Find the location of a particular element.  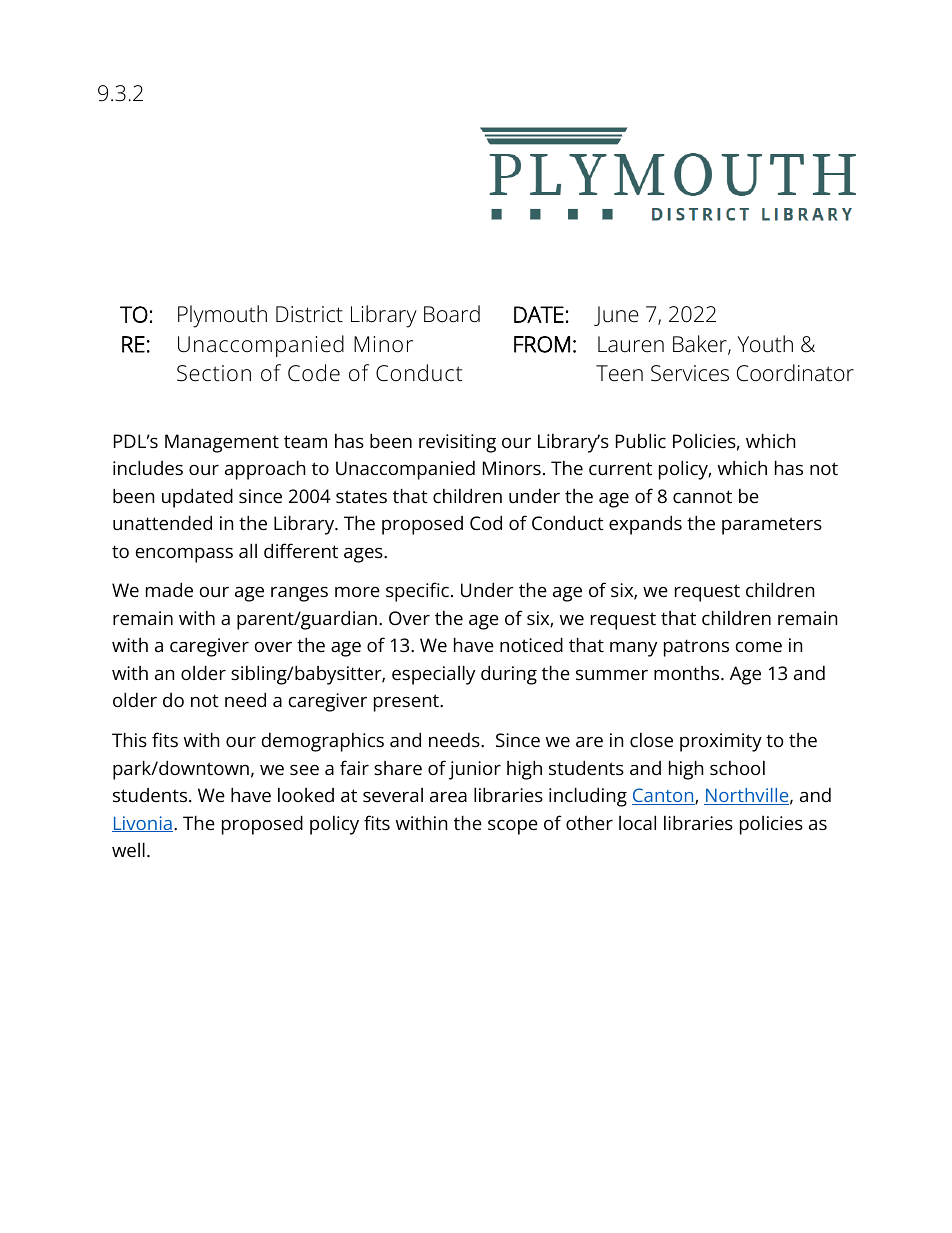

unattended is located at coordinates (162, 522).
